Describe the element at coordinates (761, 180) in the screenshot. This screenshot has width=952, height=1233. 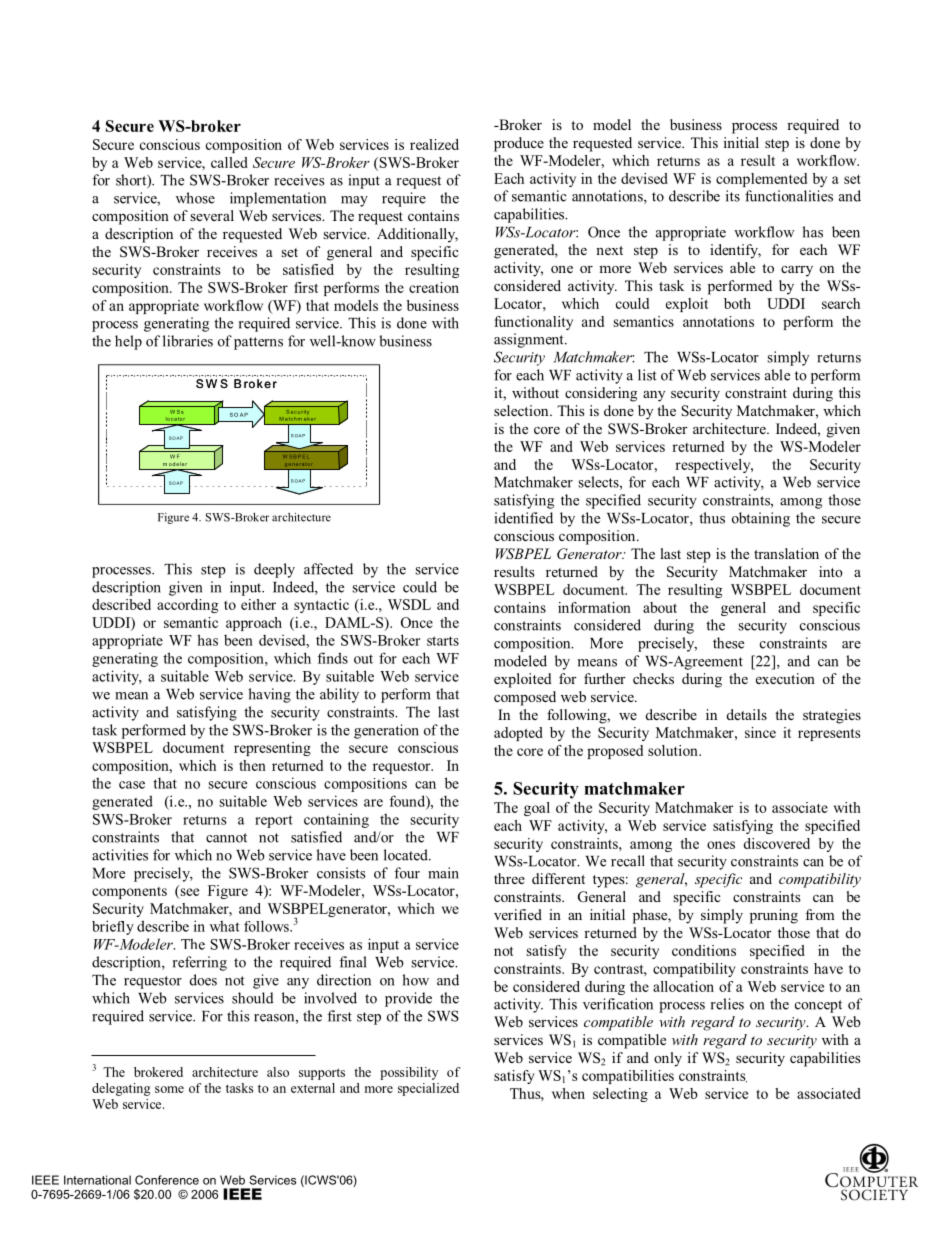
I see `complemented` at that location.
